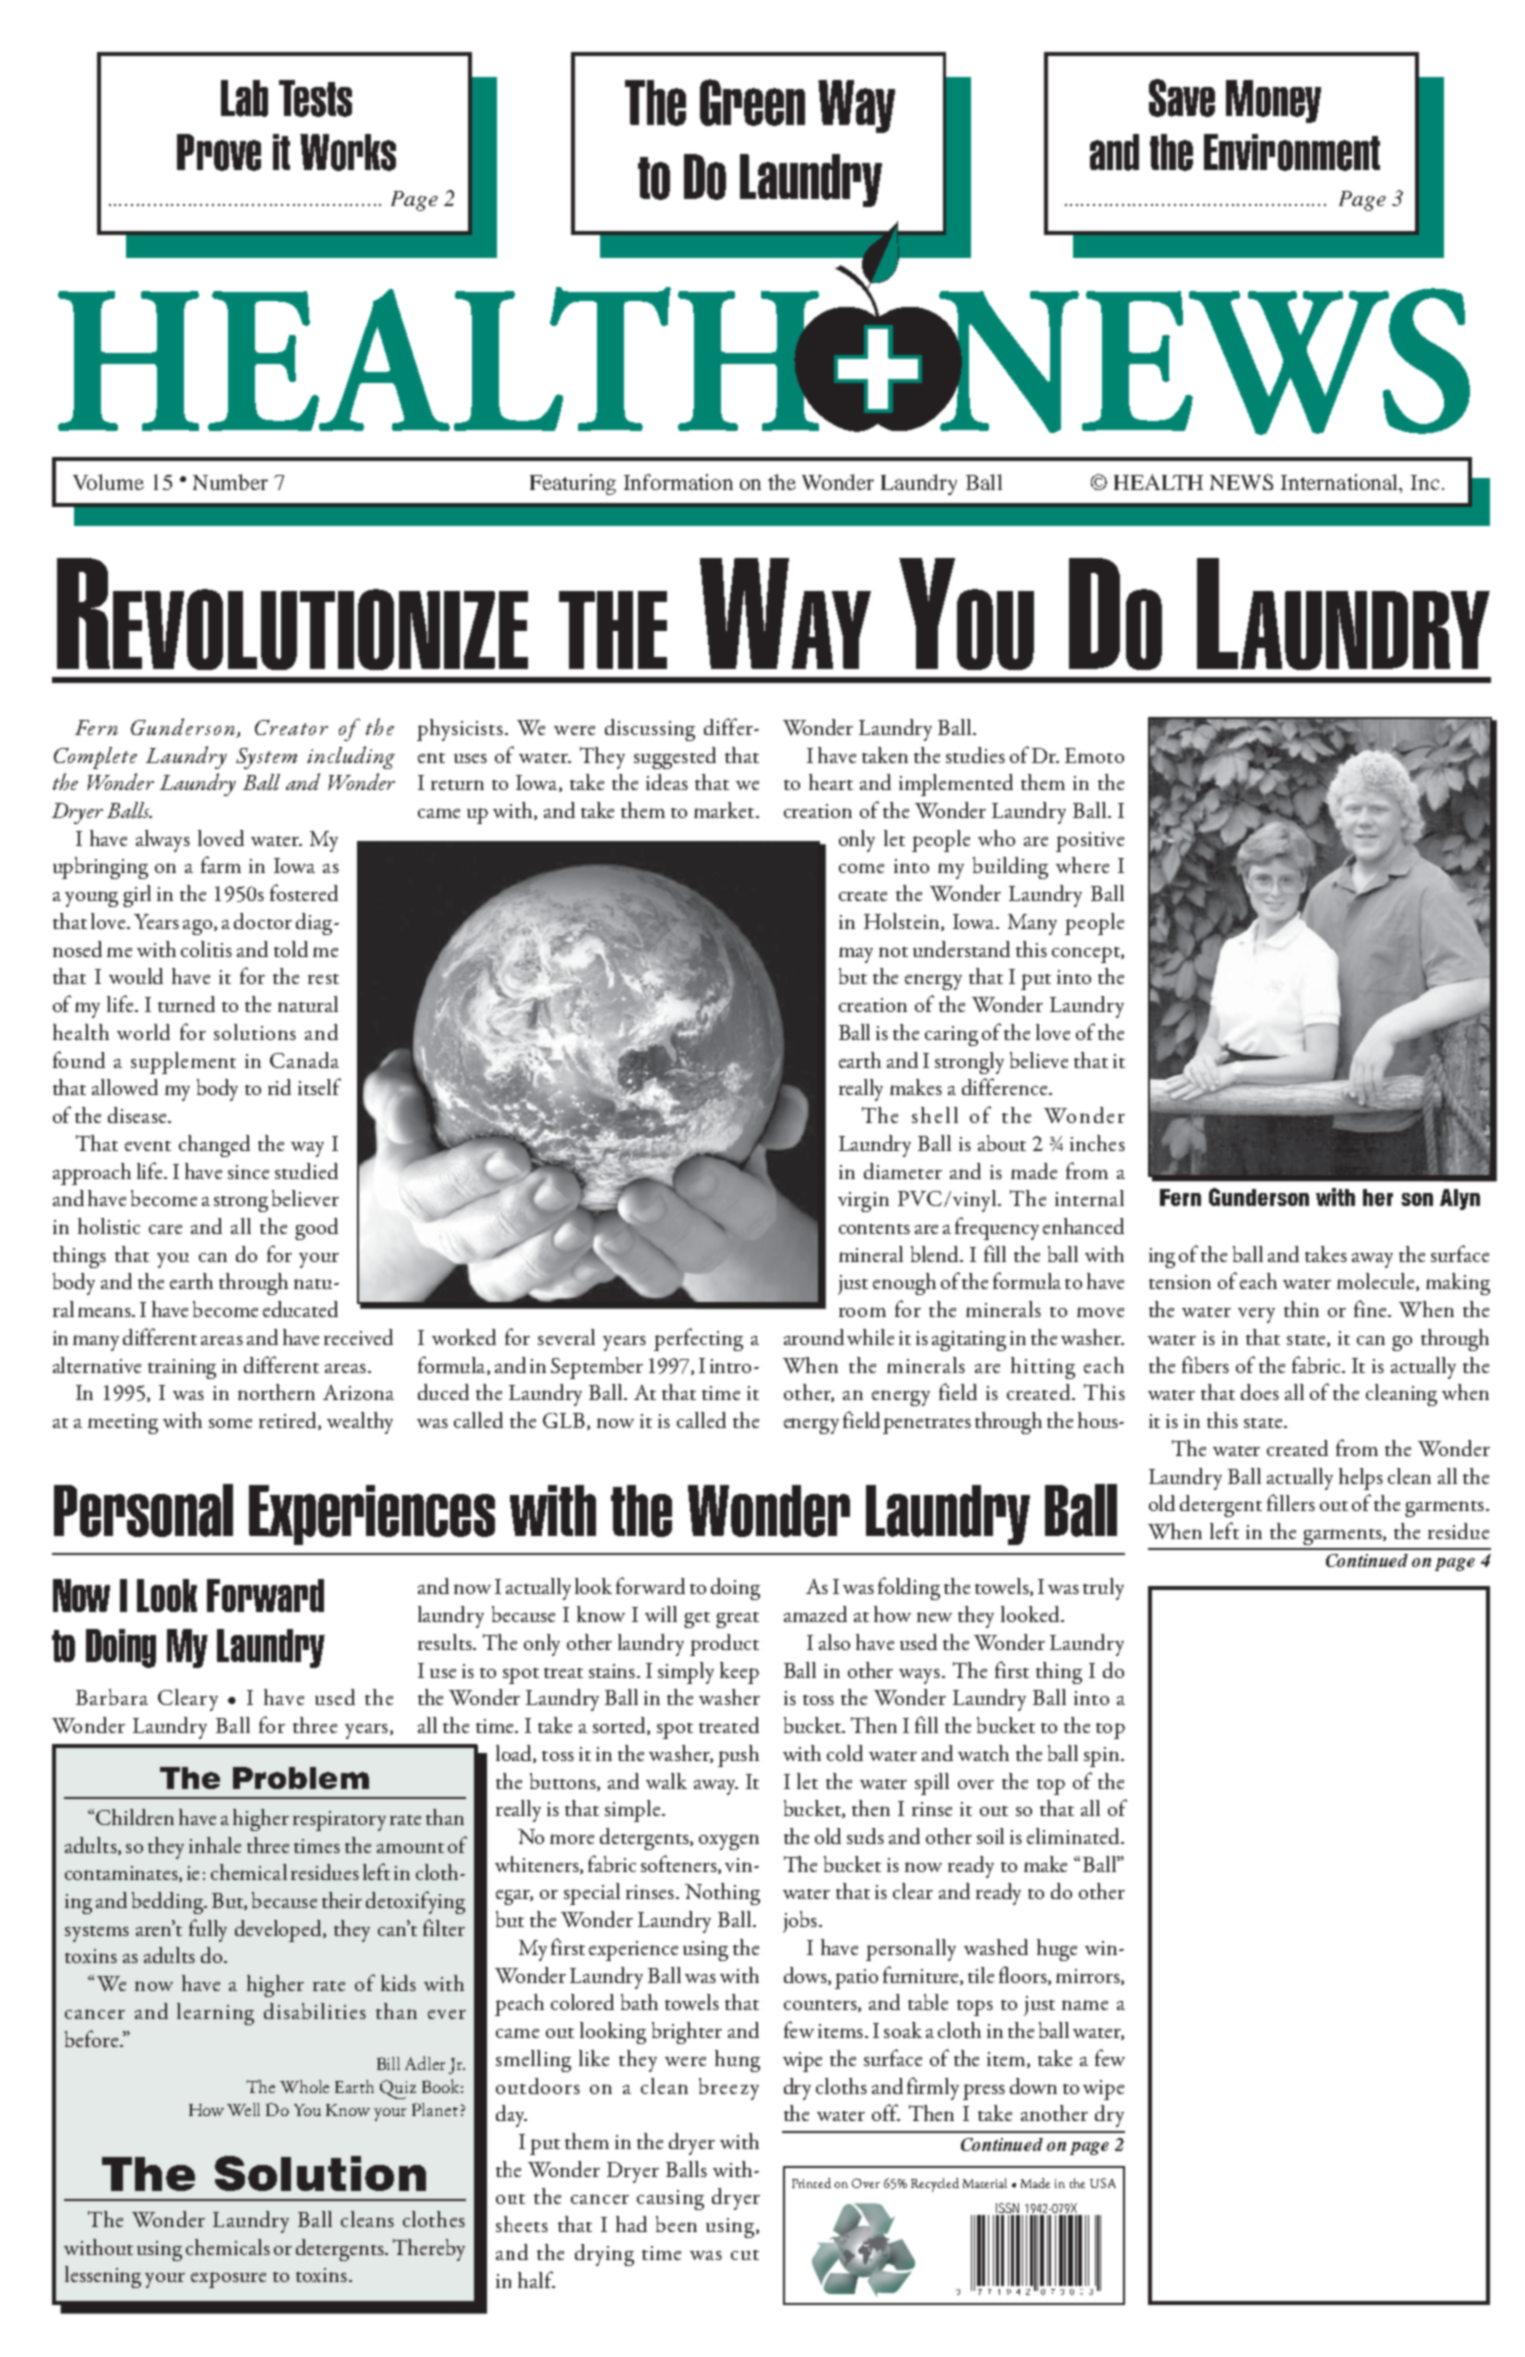 The image size is (1525, 2357). I want to click on farm, so click(221, 864).
